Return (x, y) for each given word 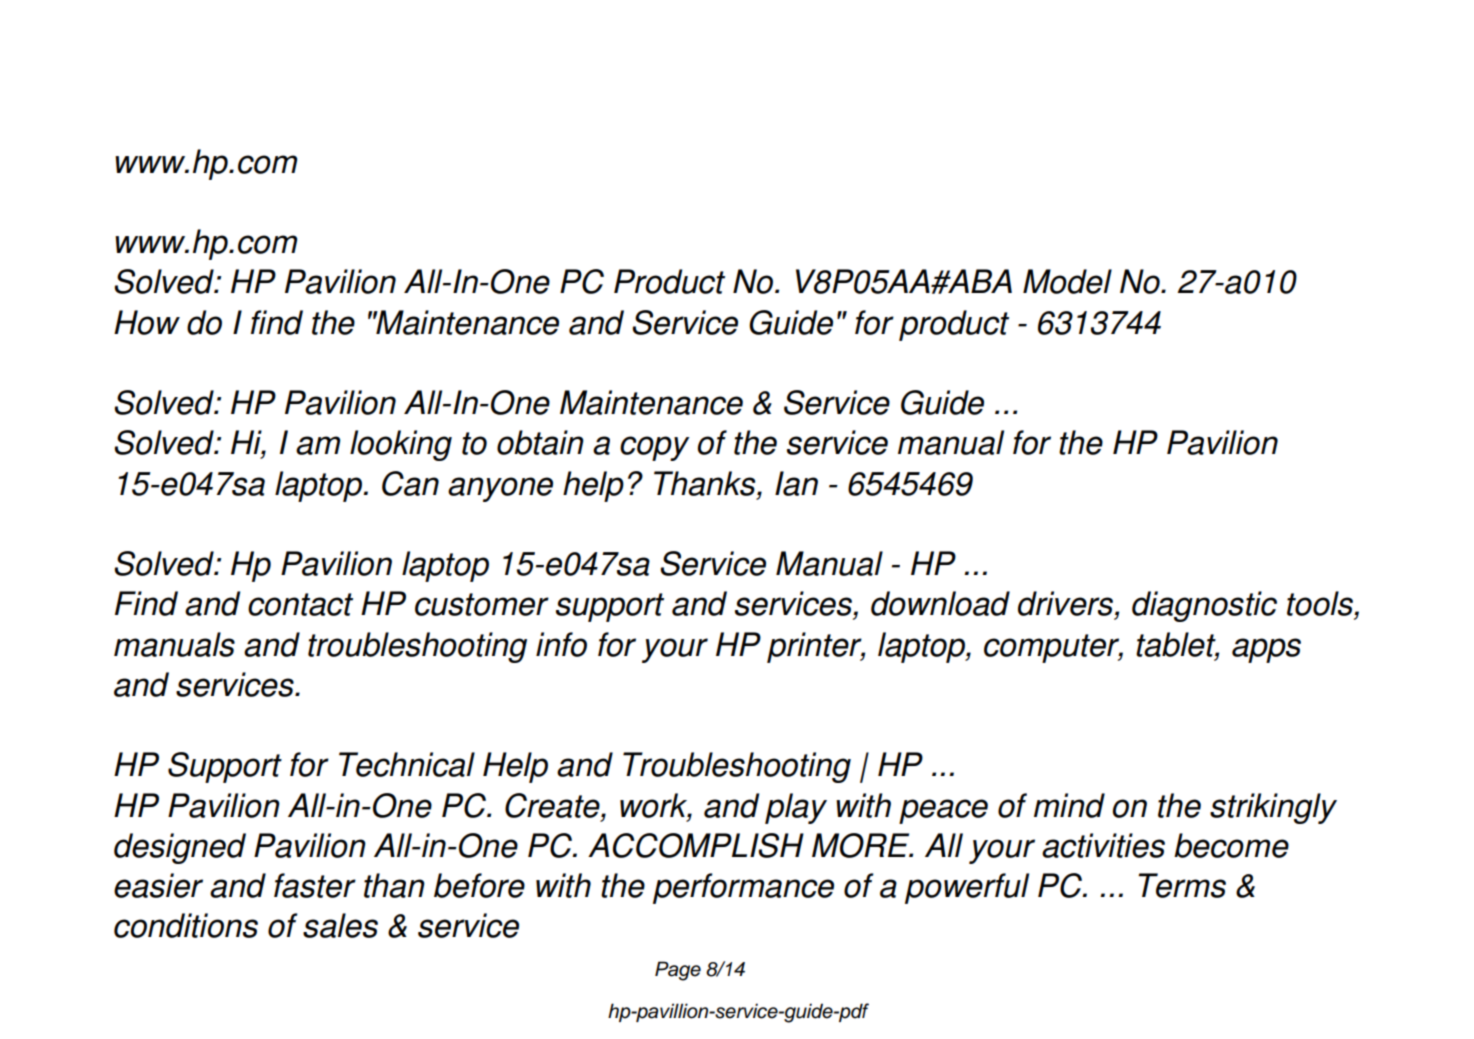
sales (340, 925)
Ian (796, 483)
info (561, 644)
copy (654, 448)
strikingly (1273, 808)
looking (401, 445)
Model (1067, 281)
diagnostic (1204, 606)
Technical (407, 764)
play (796, 808)
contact (300, 604)
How (147, 322)
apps (1266, 650)
